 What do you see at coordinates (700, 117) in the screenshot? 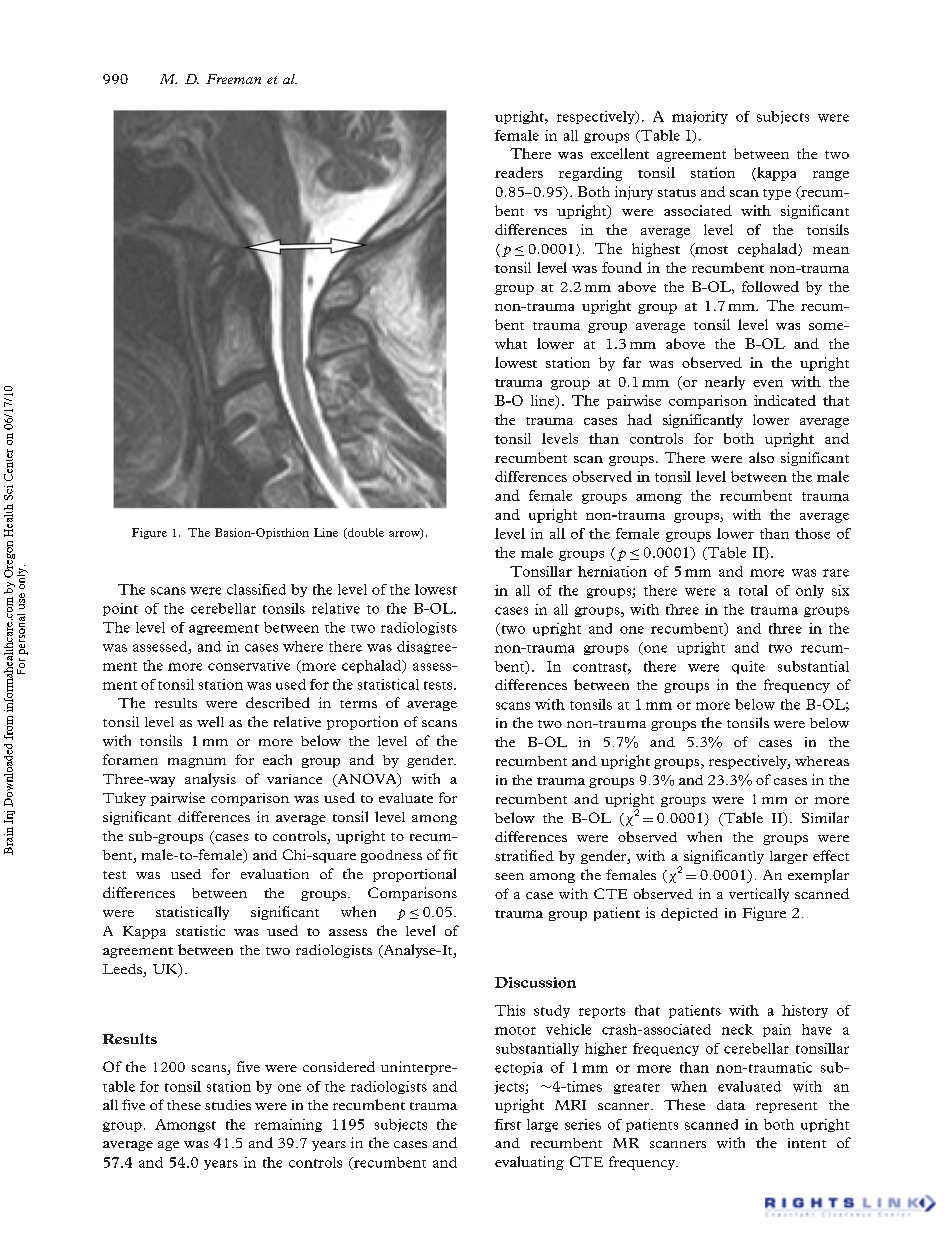
I see `majority` at bounding box center [700, 117].
